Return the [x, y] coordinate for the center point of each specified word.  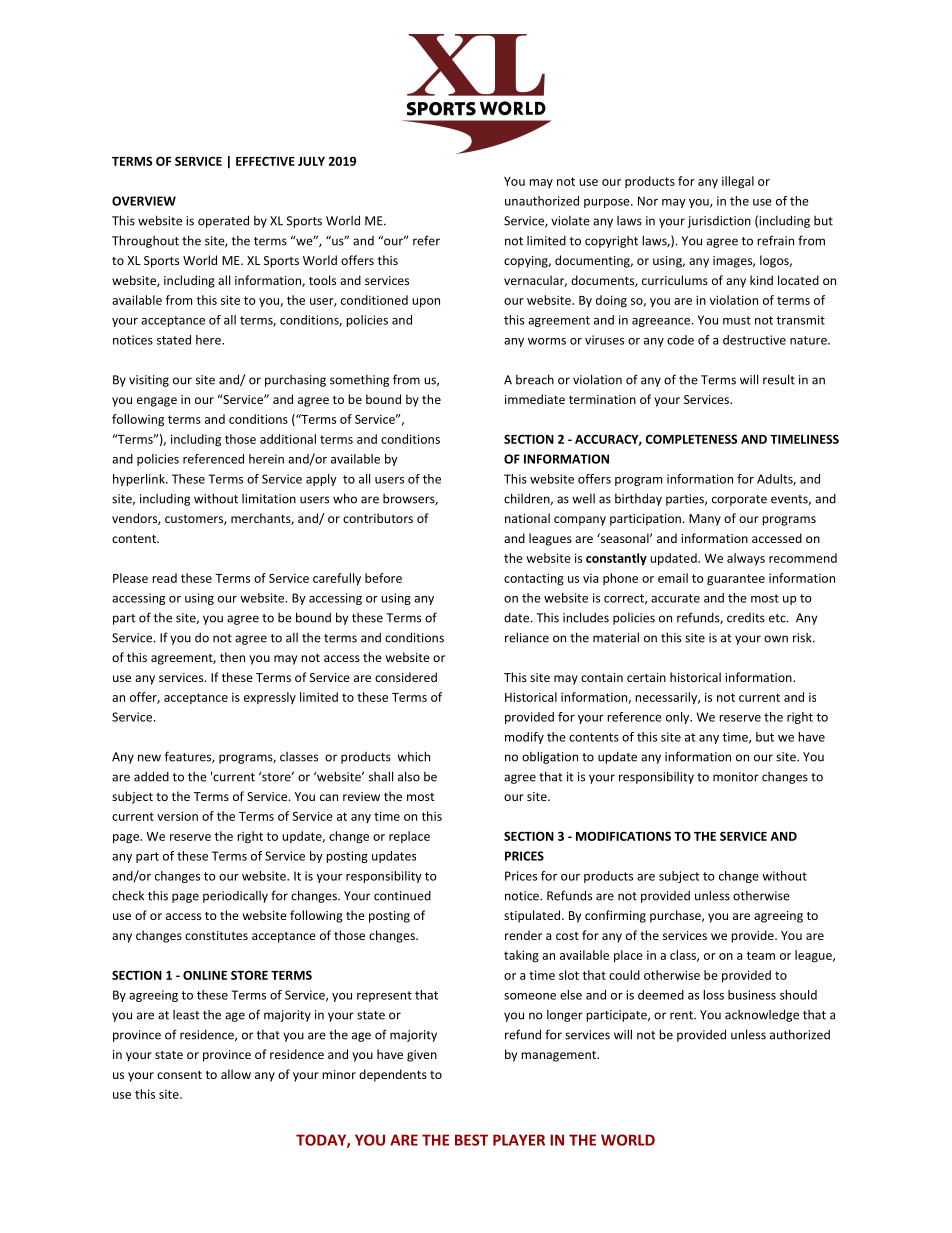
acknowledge [762, 1015]
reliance [527, 637]
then [232, 657]
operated [223, 221]
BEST [471, 1140]
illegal [738, 182]
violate [570, 221]
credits [746, 618]
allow [236, 1074]
